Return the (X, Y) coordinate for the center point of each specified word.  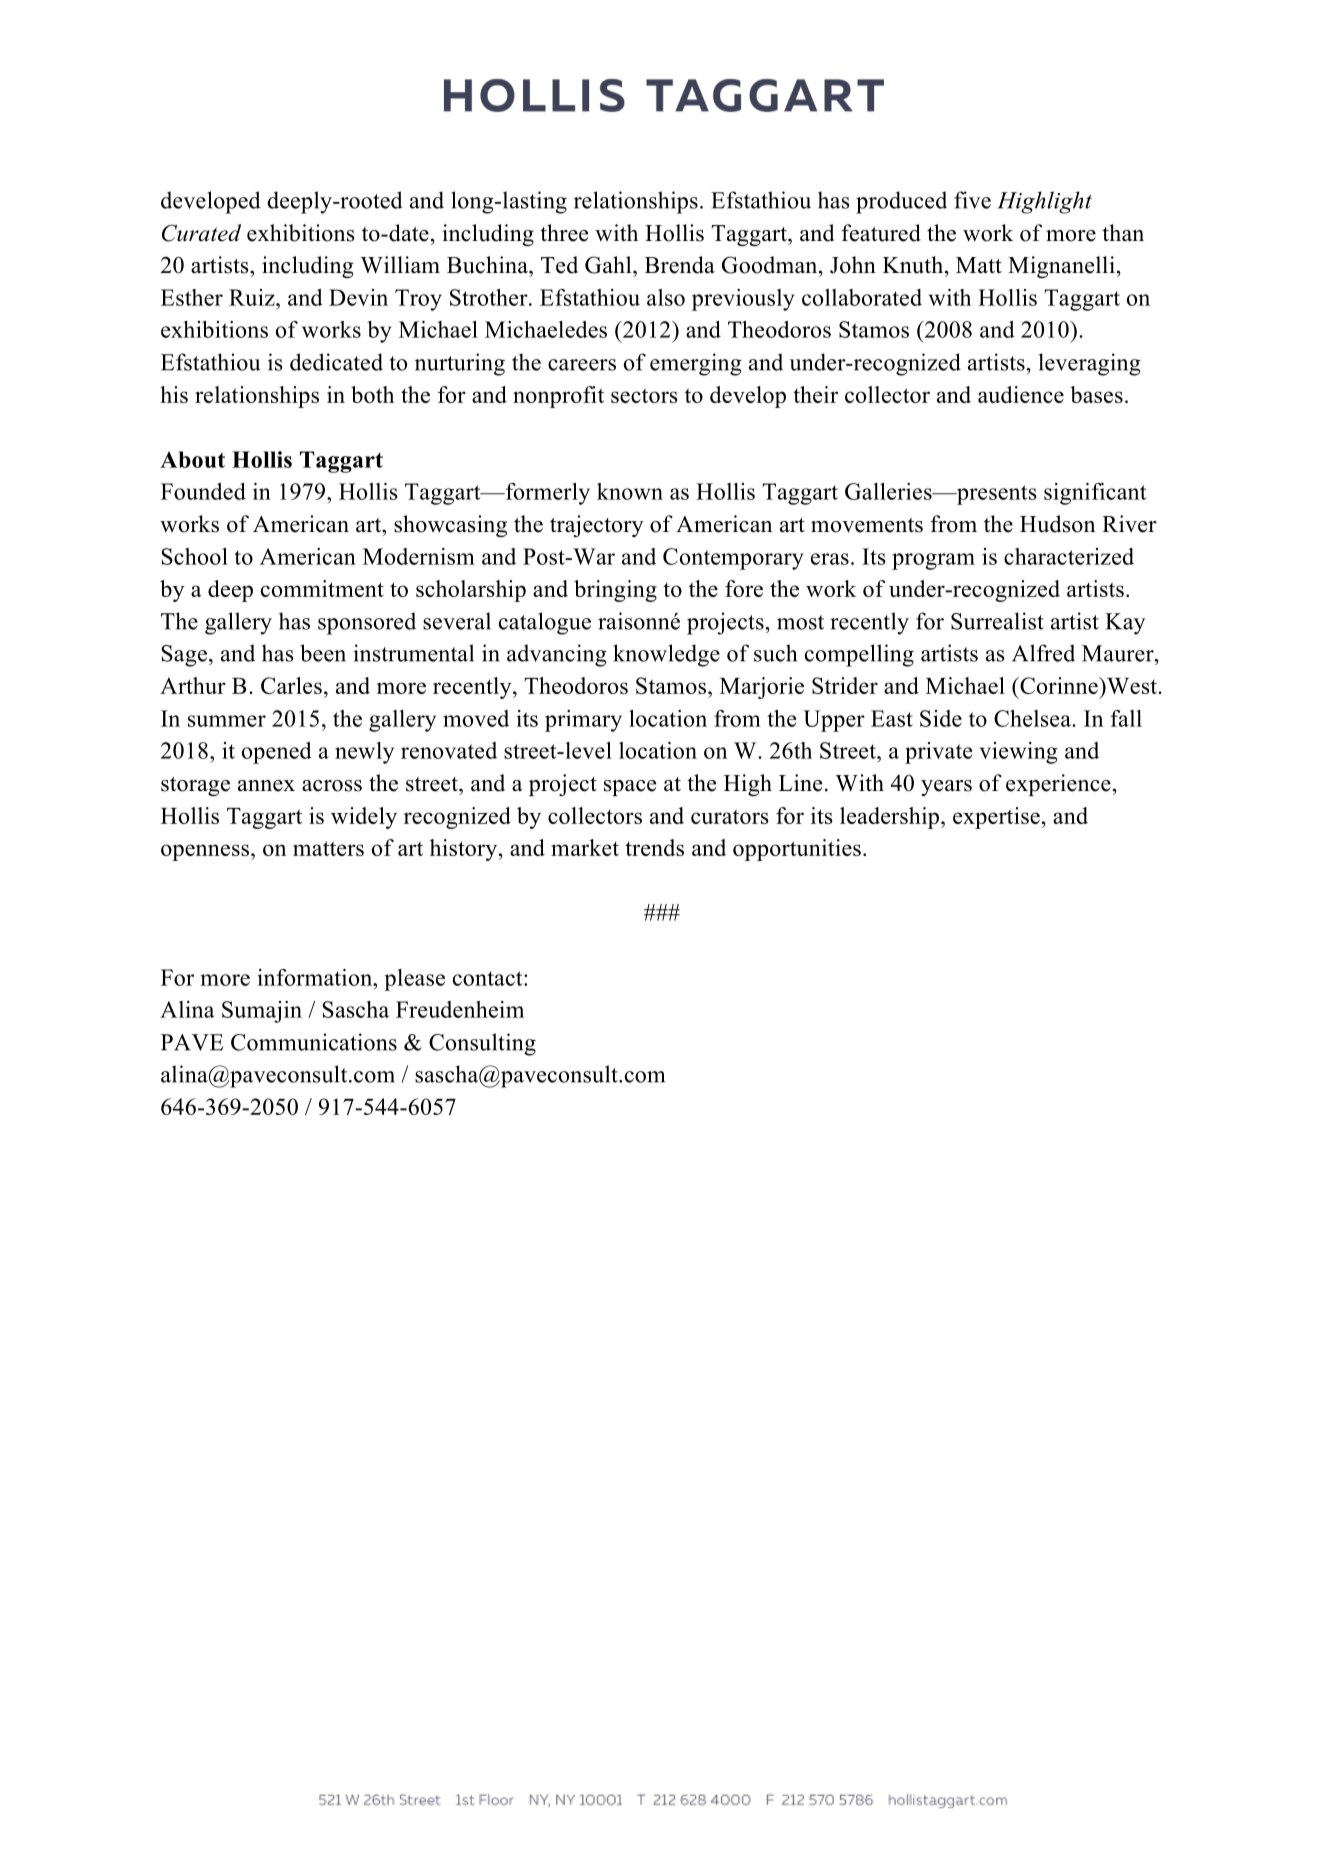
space (630, 788)
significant (1095, 494)
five (972, 200)
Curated (201, 233)
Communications (314, 1042)
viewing (1019, 753)
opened (277, 753)
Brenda (680, 265)
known (630, 491)
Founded (203, 491)
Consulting (482, 1044)
